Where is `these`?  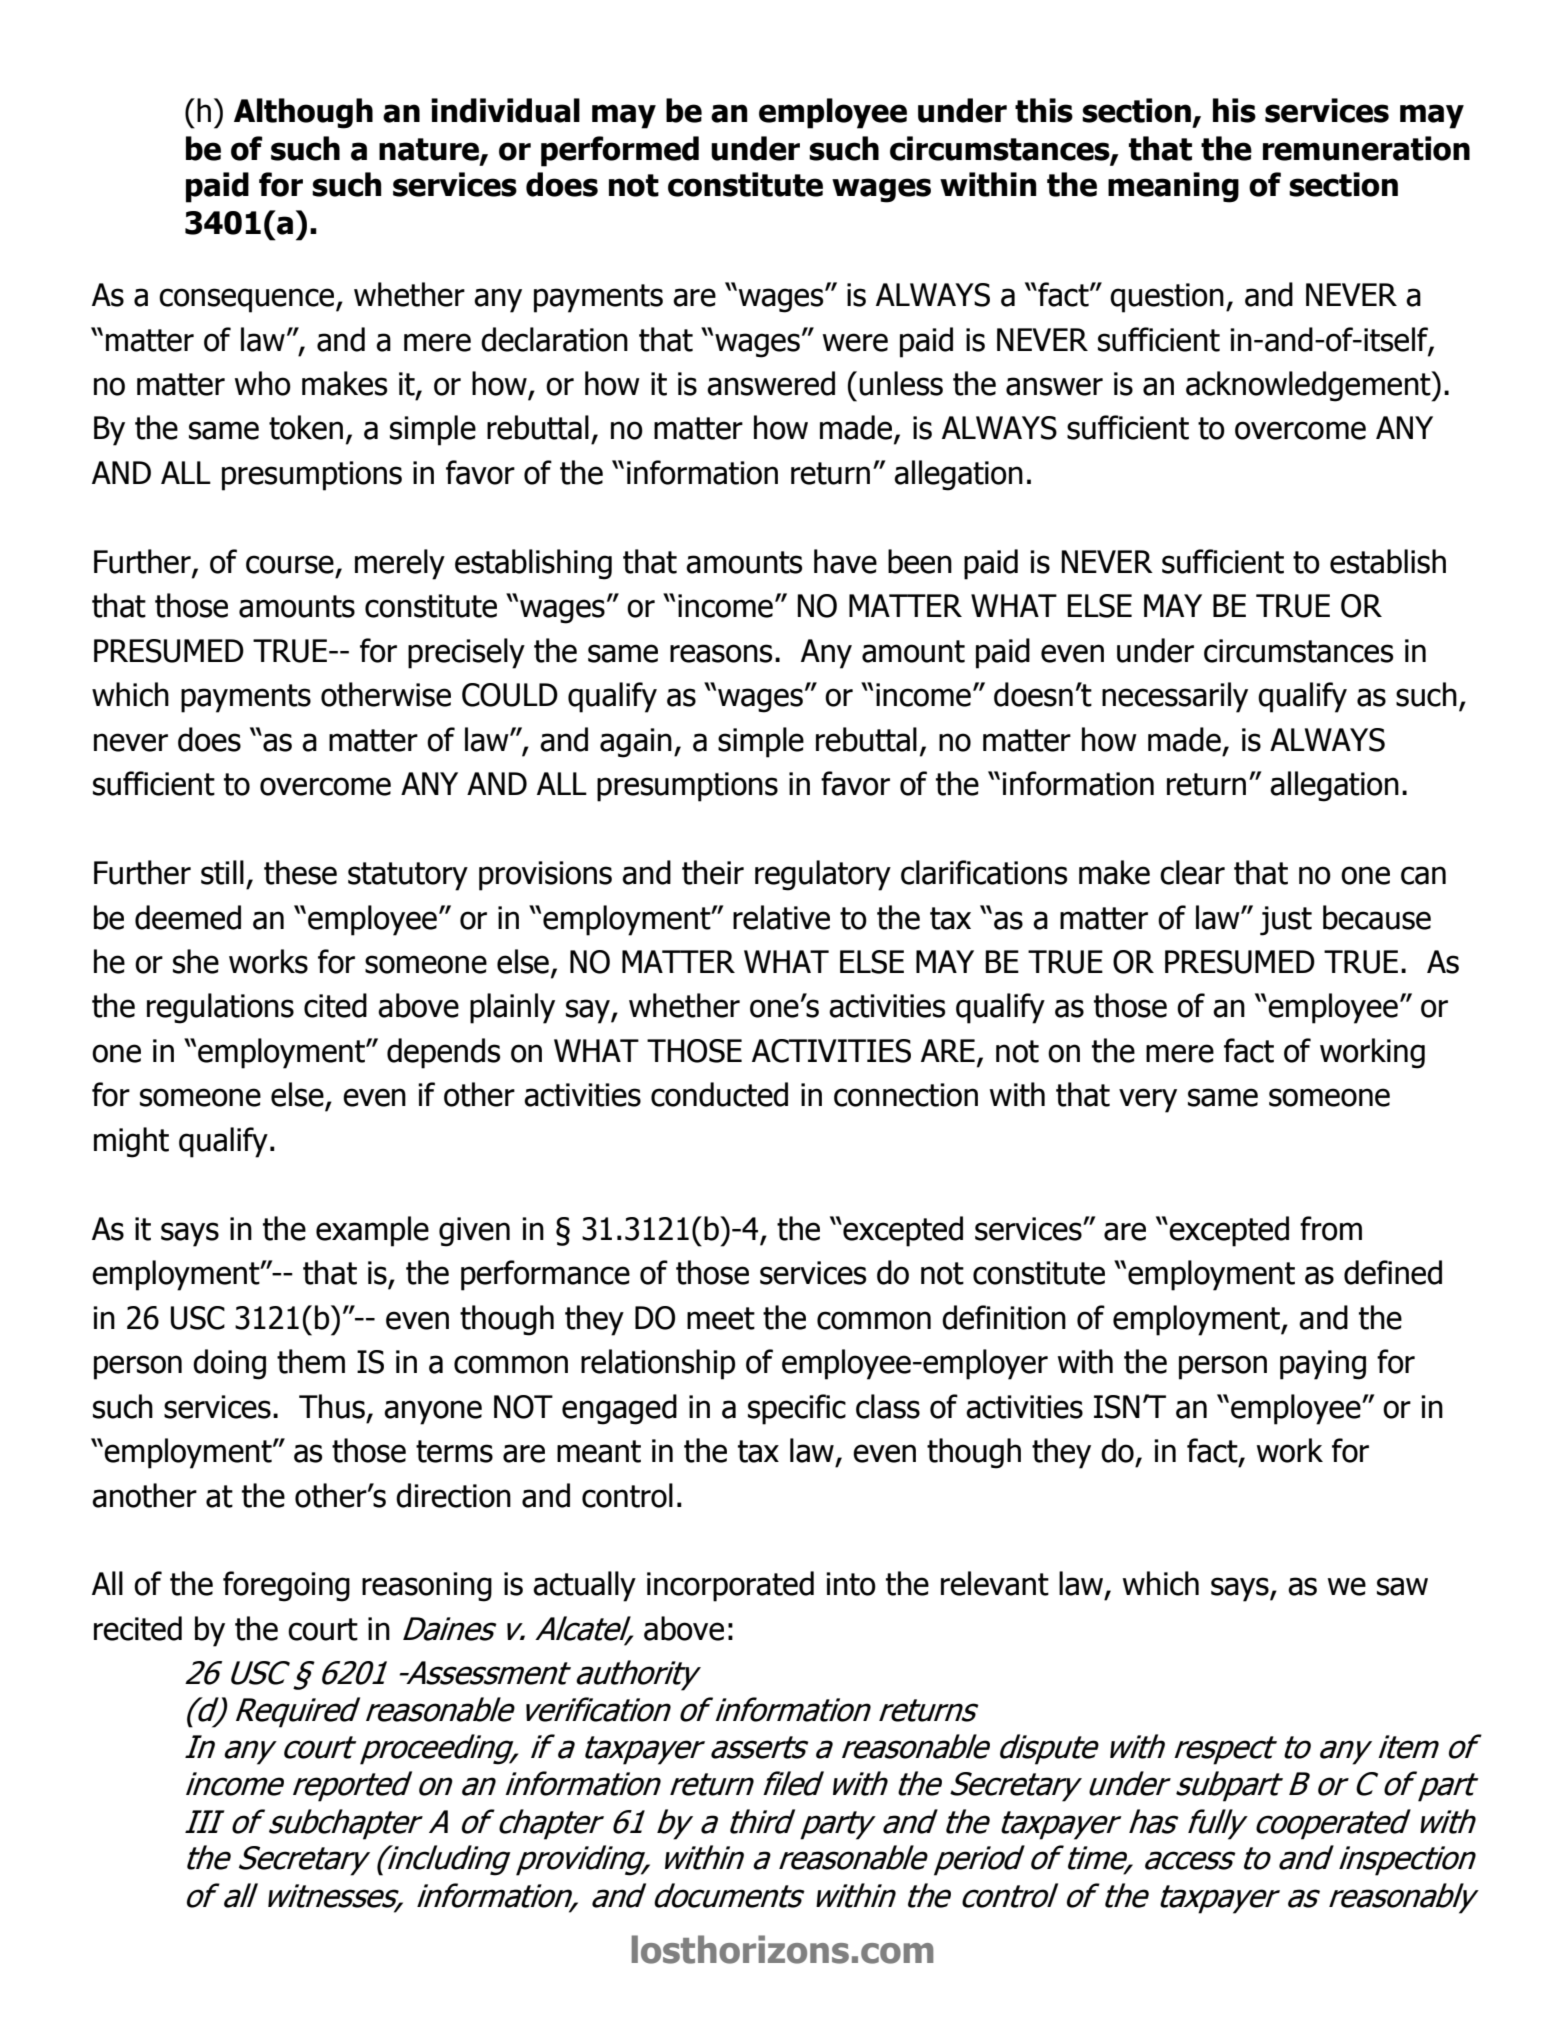
these is located at coordinates (300, 872).
